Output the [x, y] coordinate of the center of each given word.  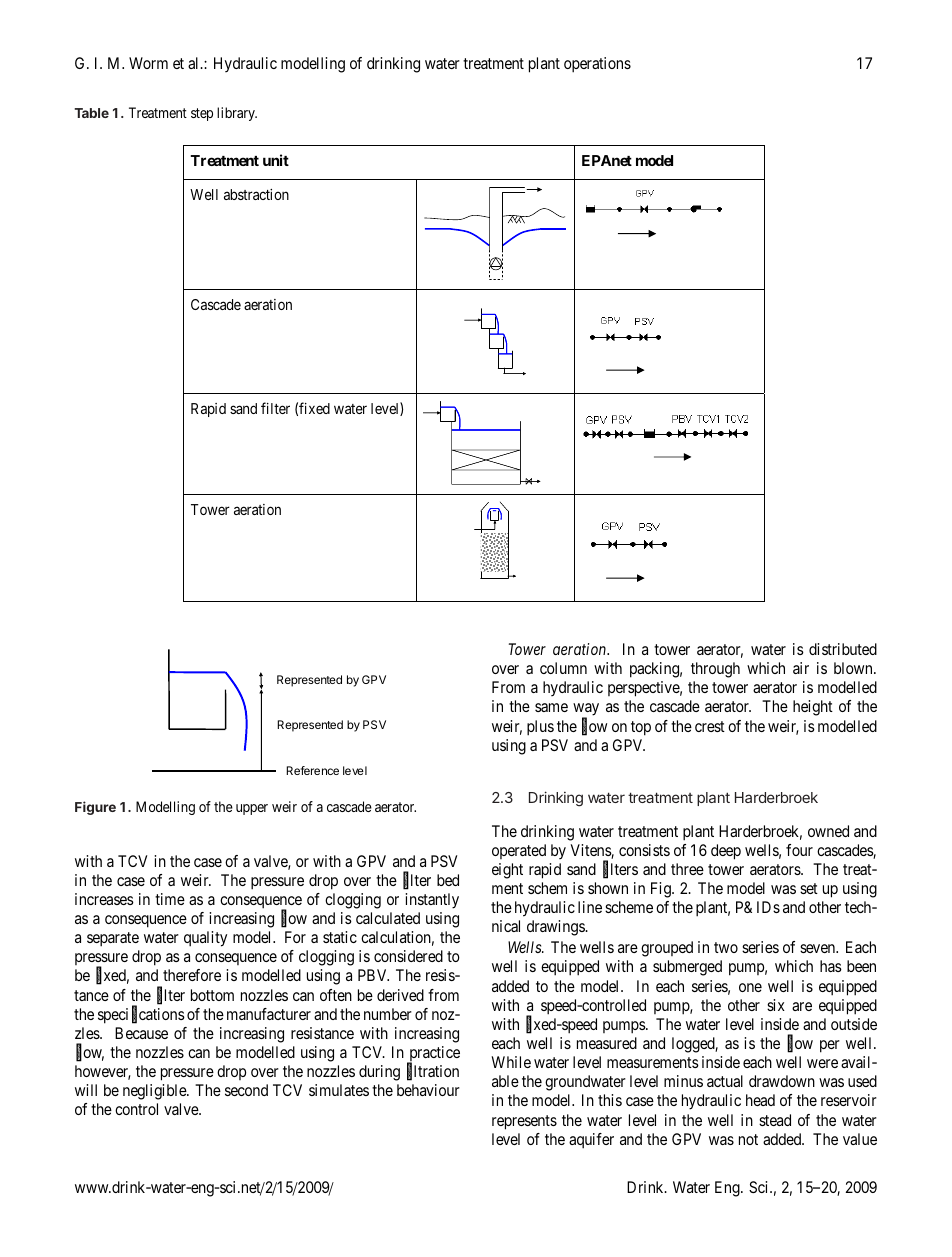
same [551, 707]
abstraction [256, 194]
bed [448, 880]
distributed [843, 649]
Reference [312, 770]
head [760, 1100]
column [563, 668]
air [801, 668]
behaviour [428, 1090]
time [170, 899]
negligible [155, 1092]
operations [597, 65]
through [715, 670]
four [799, 850]
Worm [148, 63]
